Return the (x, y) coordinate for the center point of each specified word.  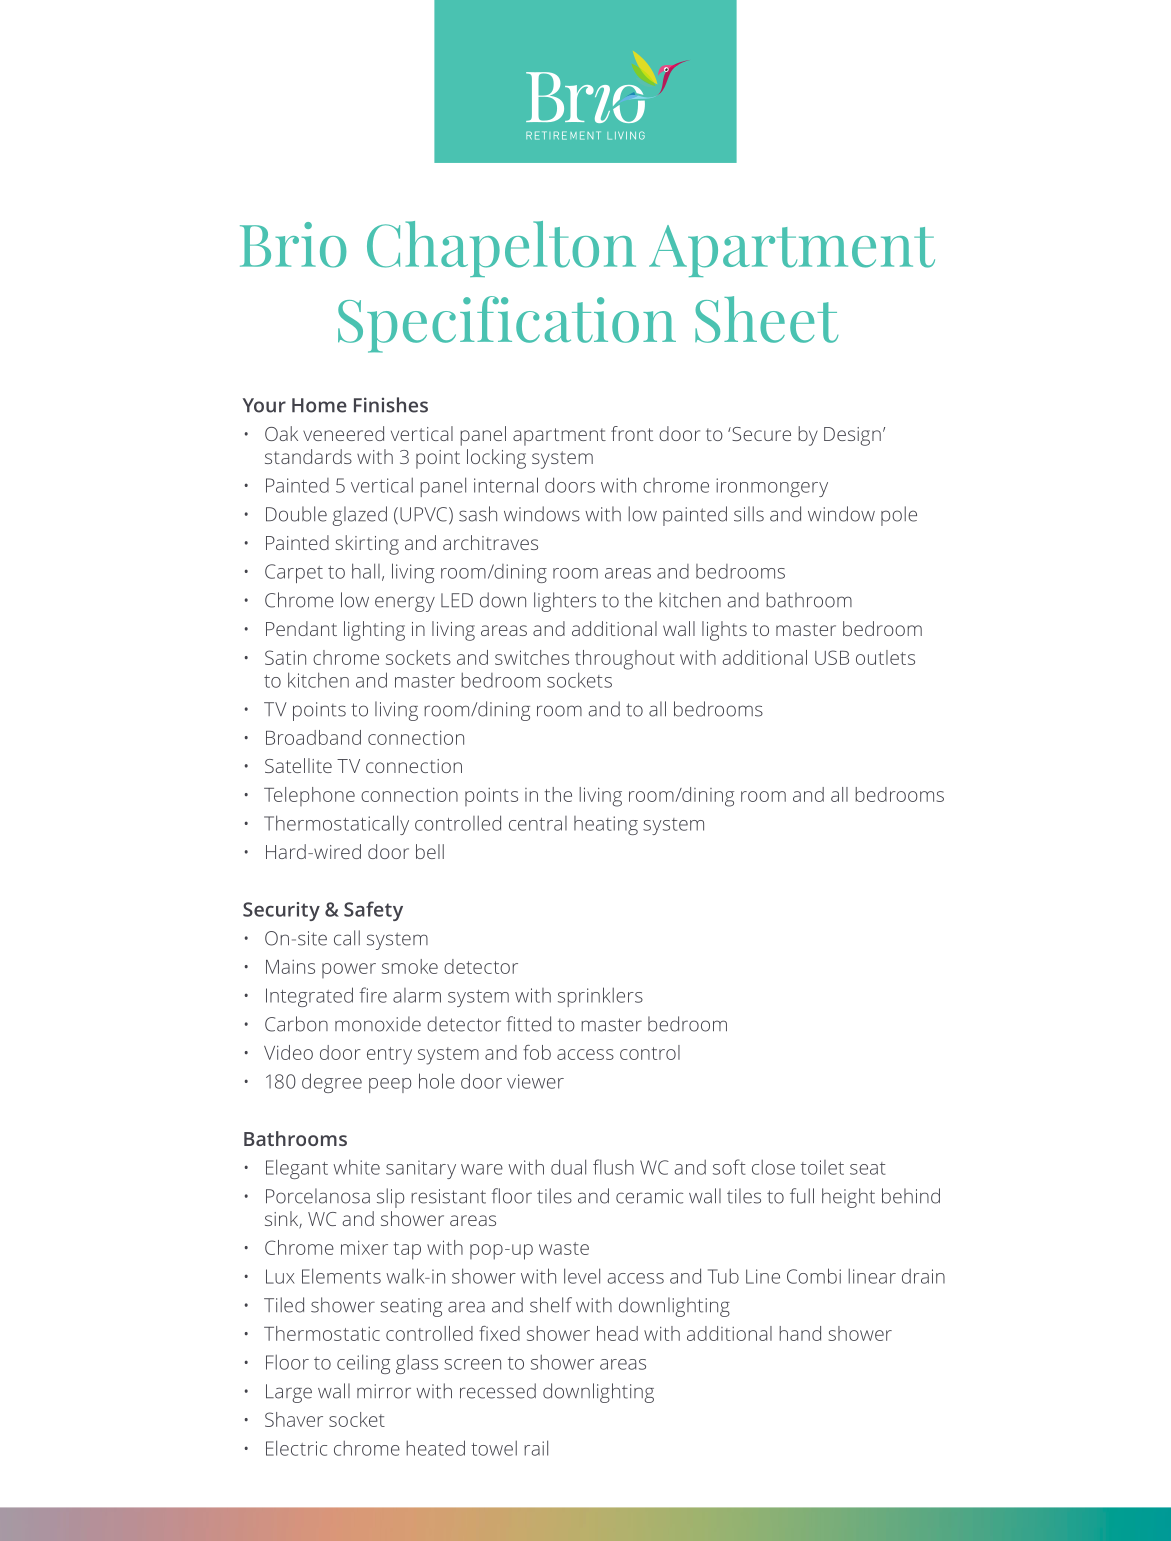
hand (800, 1333)
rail (536, 1448)
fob (537, 1052)
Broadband (313, 737)
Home (319, 405)
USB (832, 657)
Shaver (294, 1419)
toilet (822, 1167)
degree (332, 1083)
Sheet (766, 319)
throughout (625, 660)
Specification (507, 324)
